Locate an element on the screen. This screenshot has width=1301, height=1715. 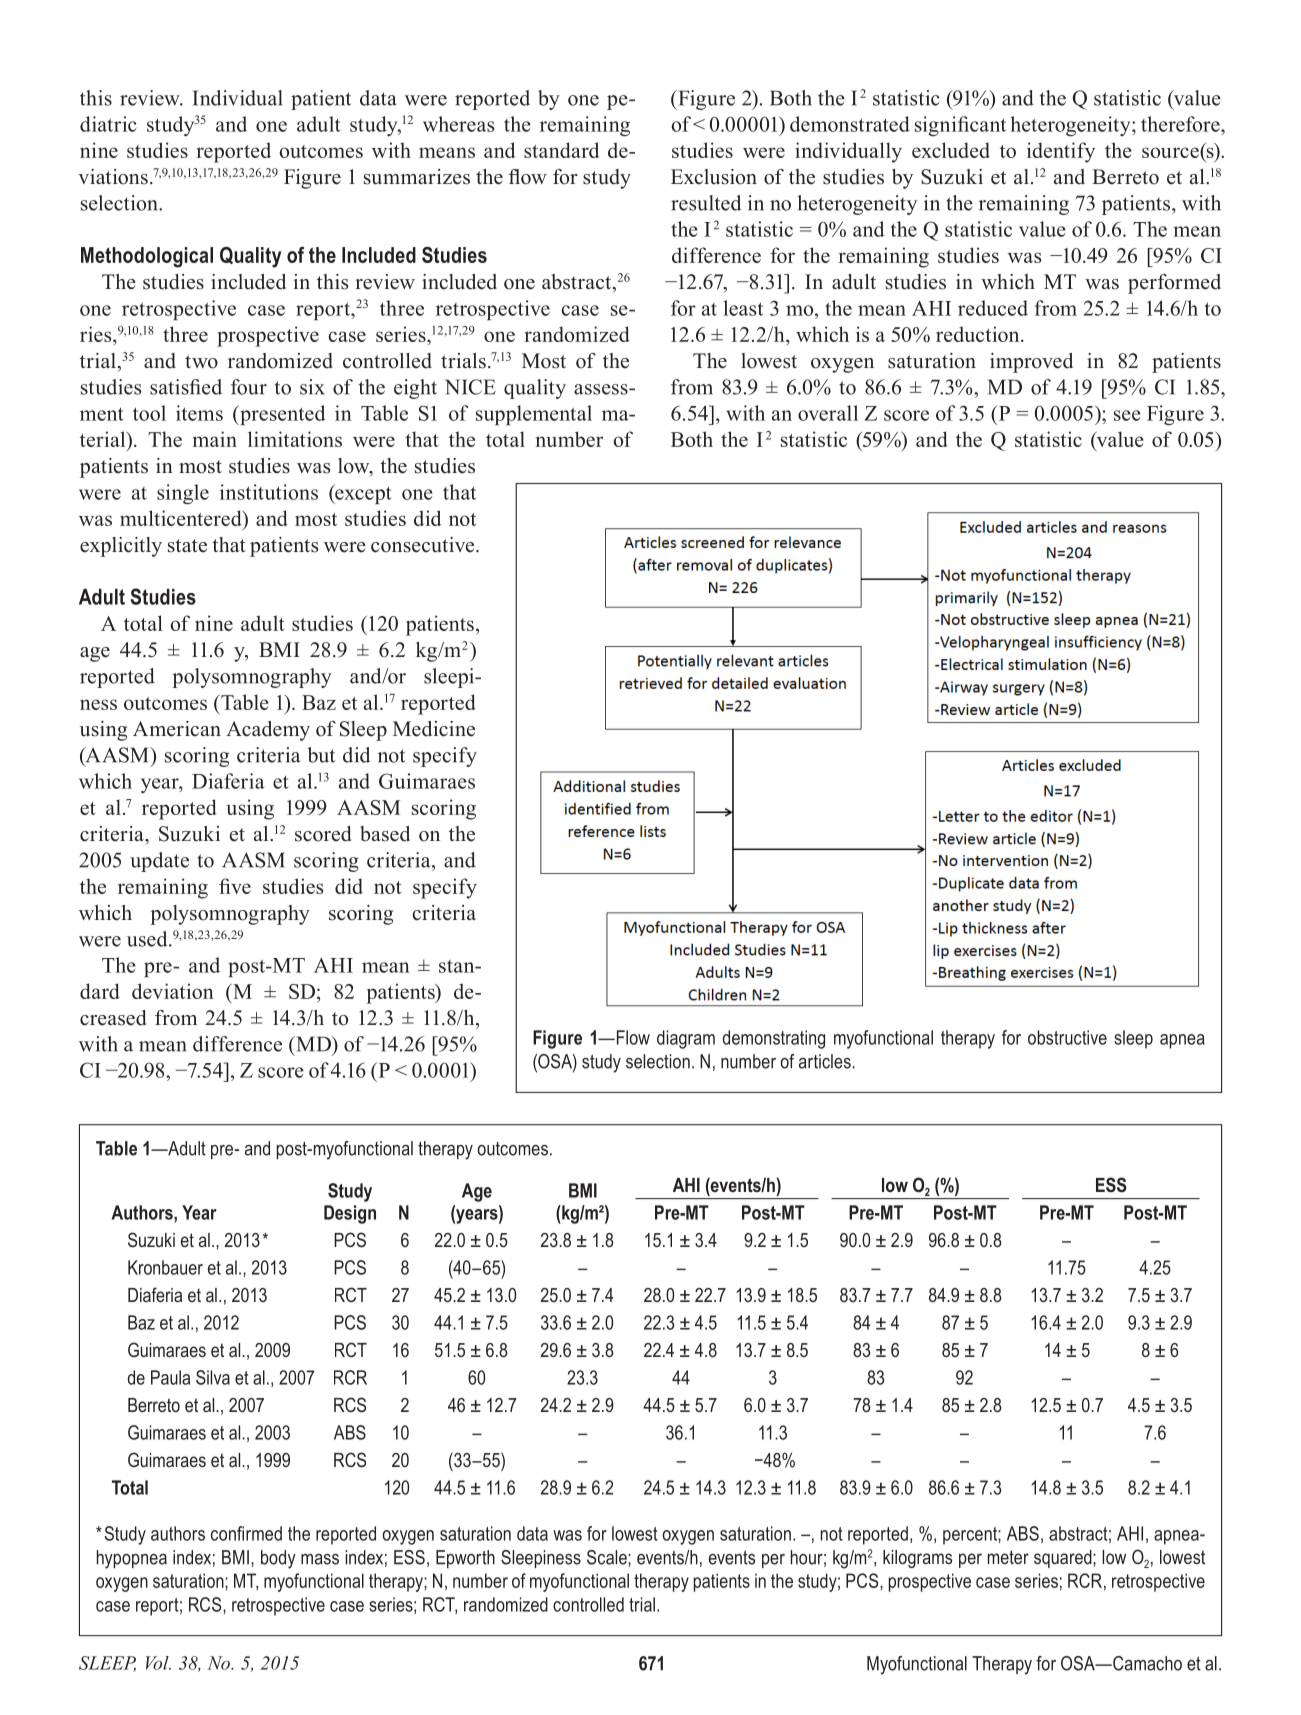
Design is located at coordinates (350, 1214).
